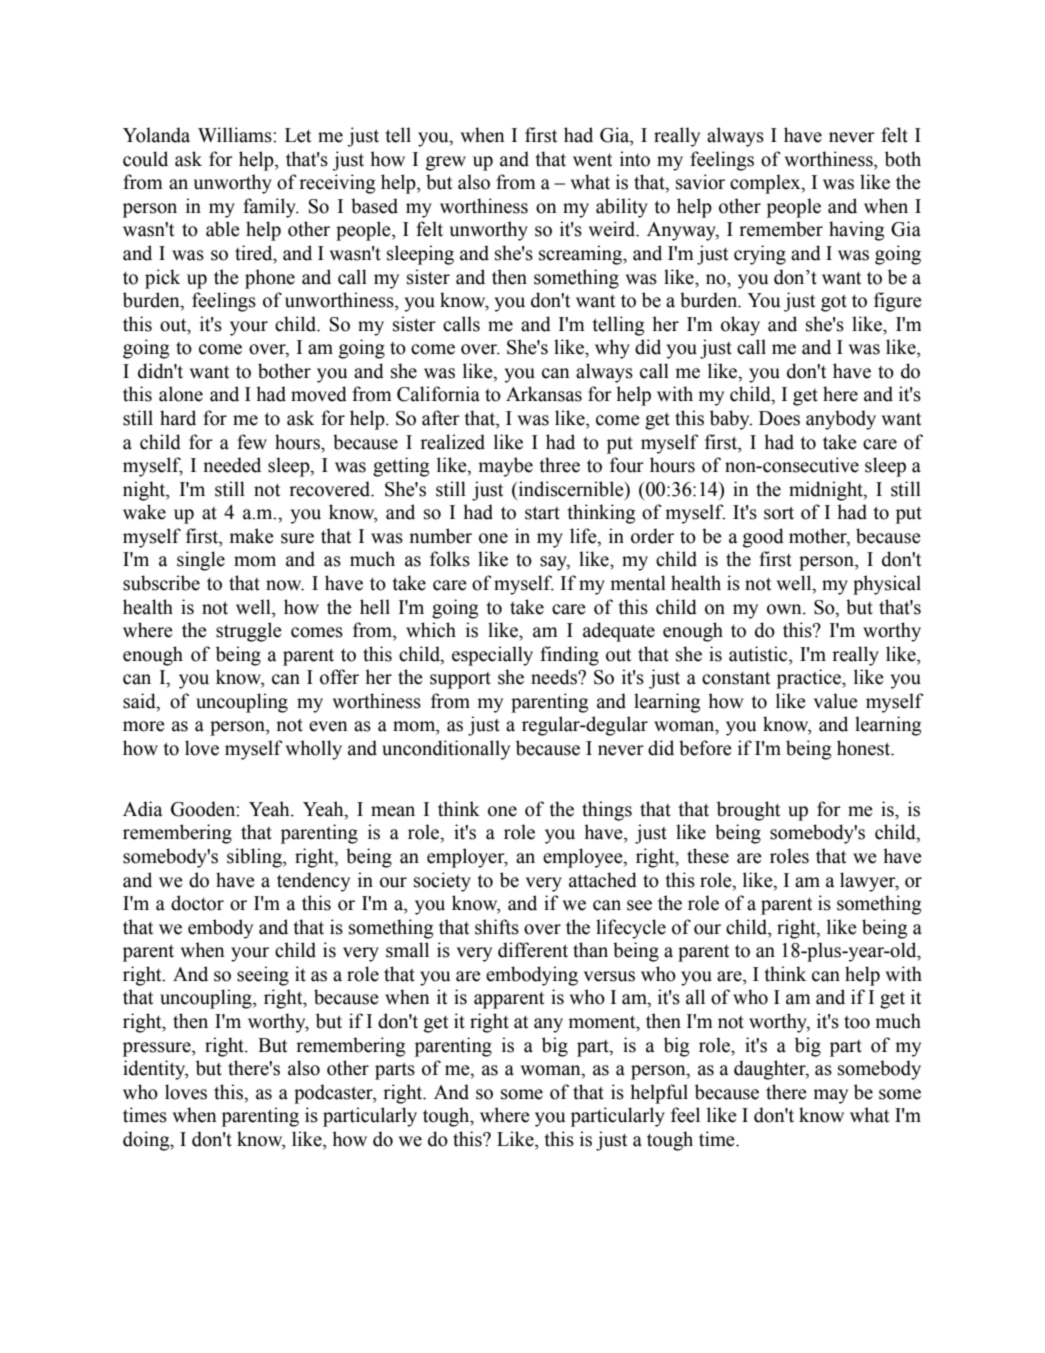  Describe the element at coordinates (263, 976) in the screenshot. I see `seeing` at that location.
